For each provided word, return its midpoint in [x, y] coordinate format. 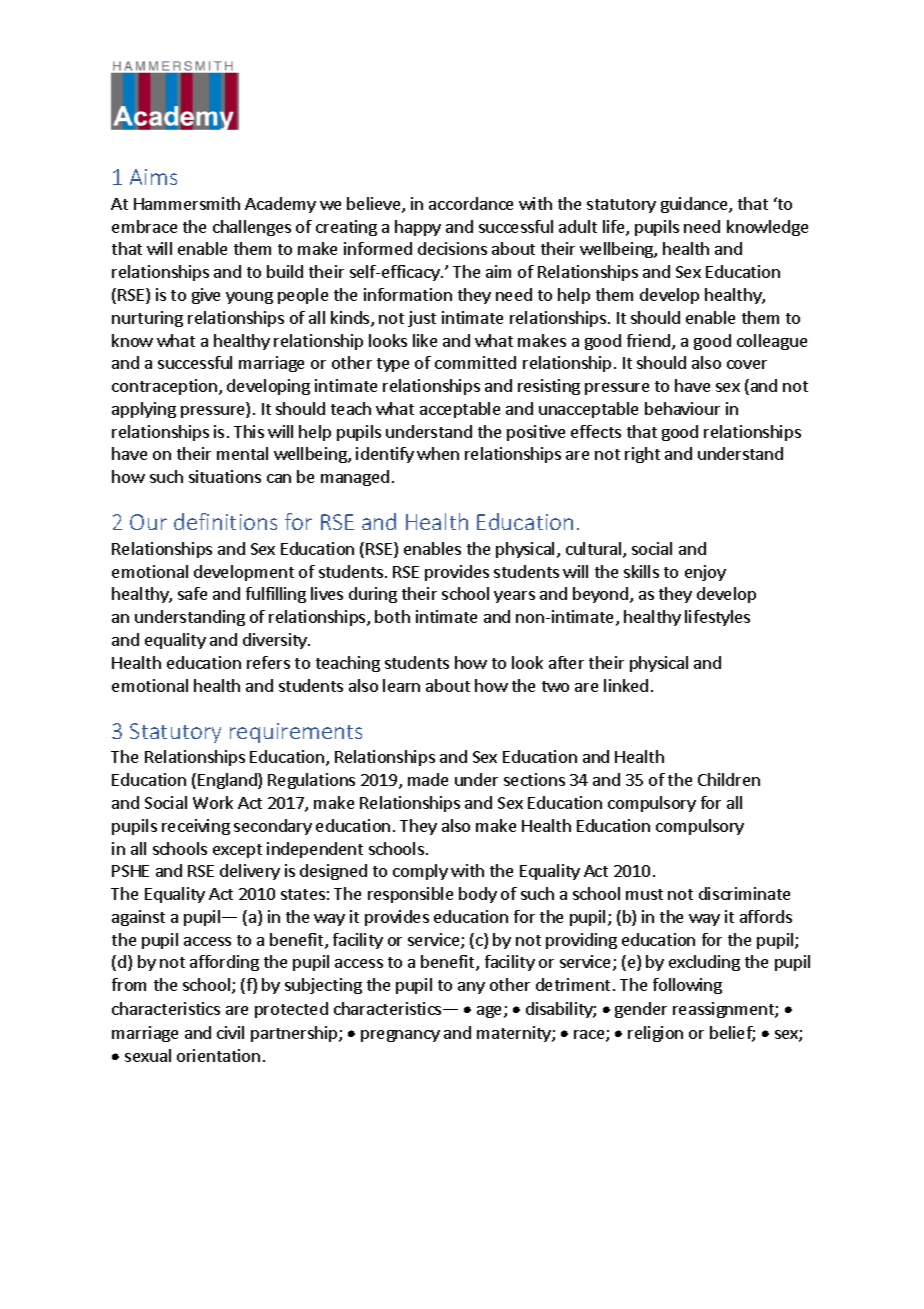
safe [192, 593]
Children [729, 779]
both [392, 616]
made [428, 779]
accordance [471, 203]
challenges [252, 228]
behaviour [682, 408]
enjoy [705, 573]
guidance [695, 205]
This [249, 431]
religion [655, 1034]
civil [230, 1032]
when [438, 453]
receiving [196, 827]
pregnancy [400, 1036]
